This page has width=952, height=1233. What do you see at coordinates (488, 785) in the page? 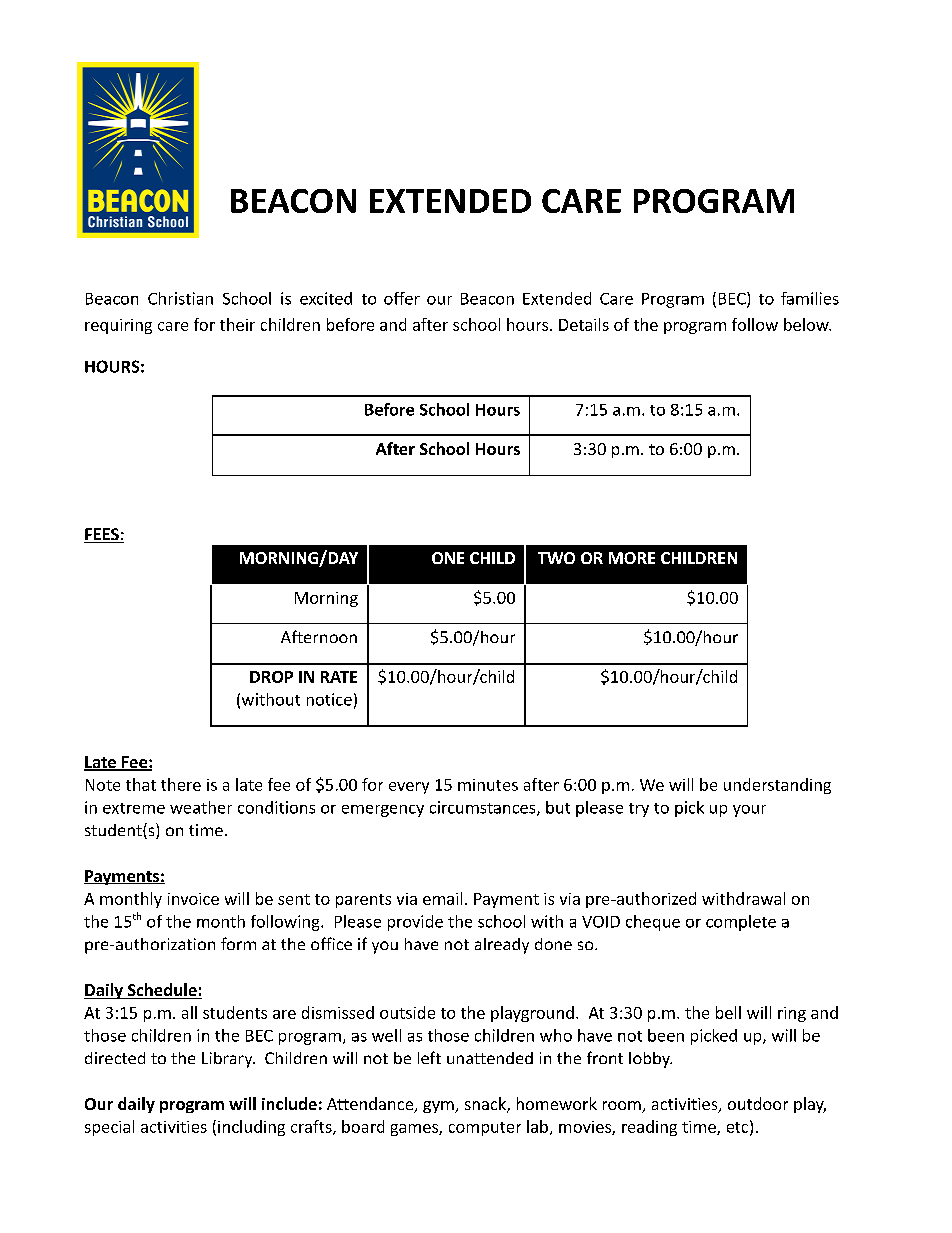
I see `minutes` at bounding box center [488, 785].
